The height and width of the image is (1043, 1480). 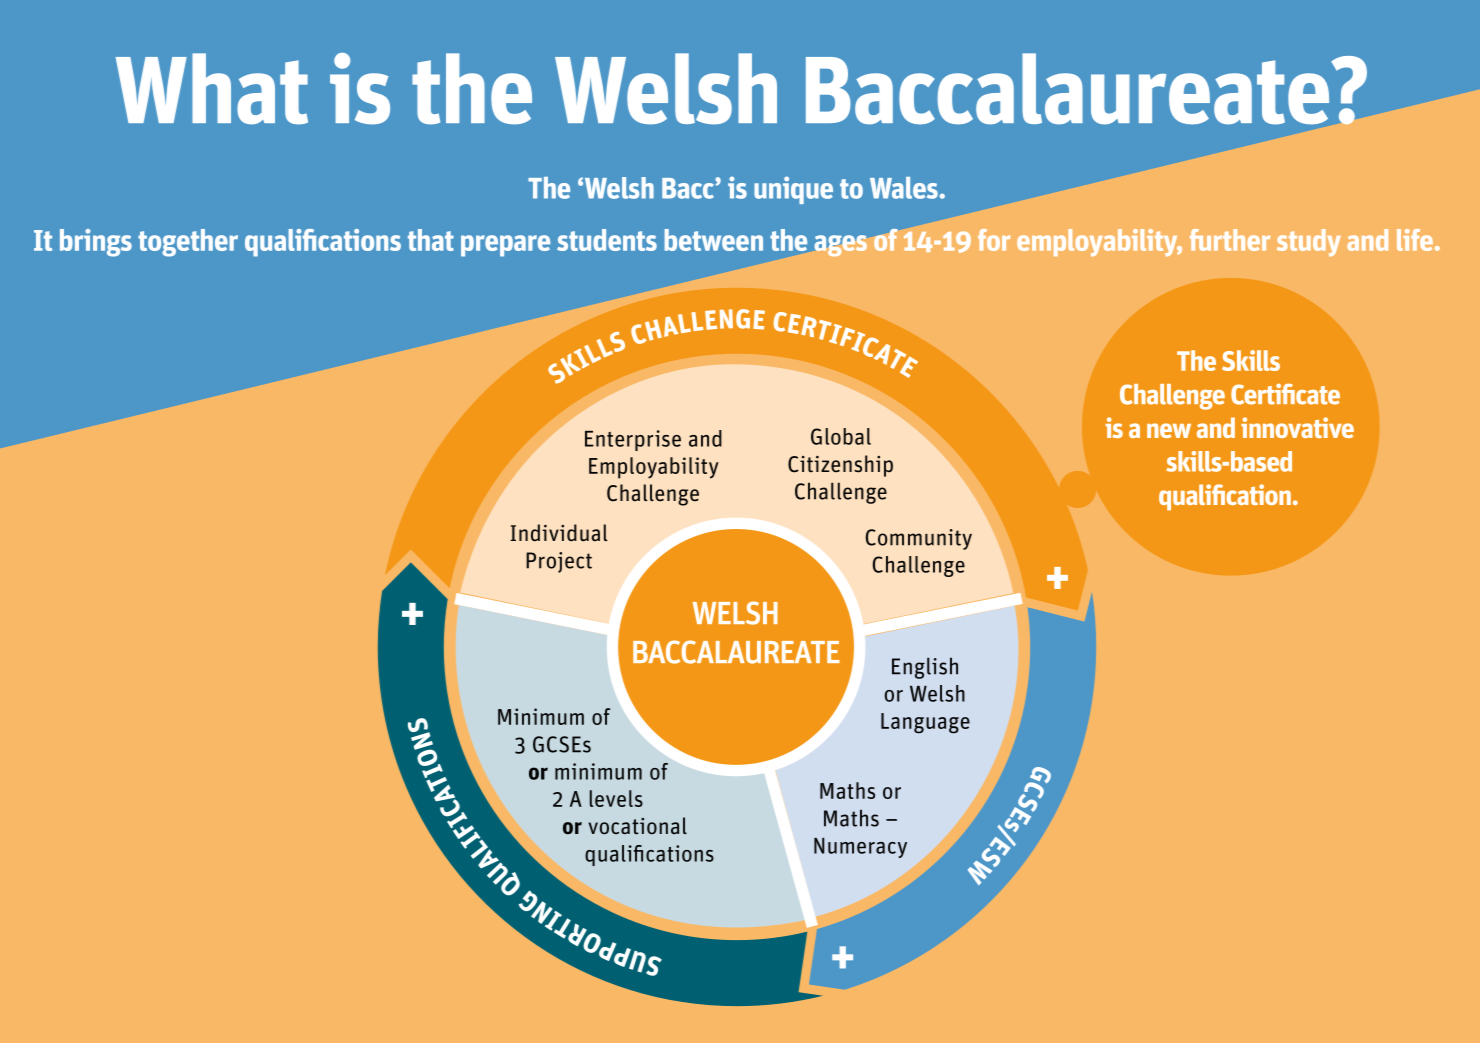 I want to click on levels, so click(x=616, y=798).
